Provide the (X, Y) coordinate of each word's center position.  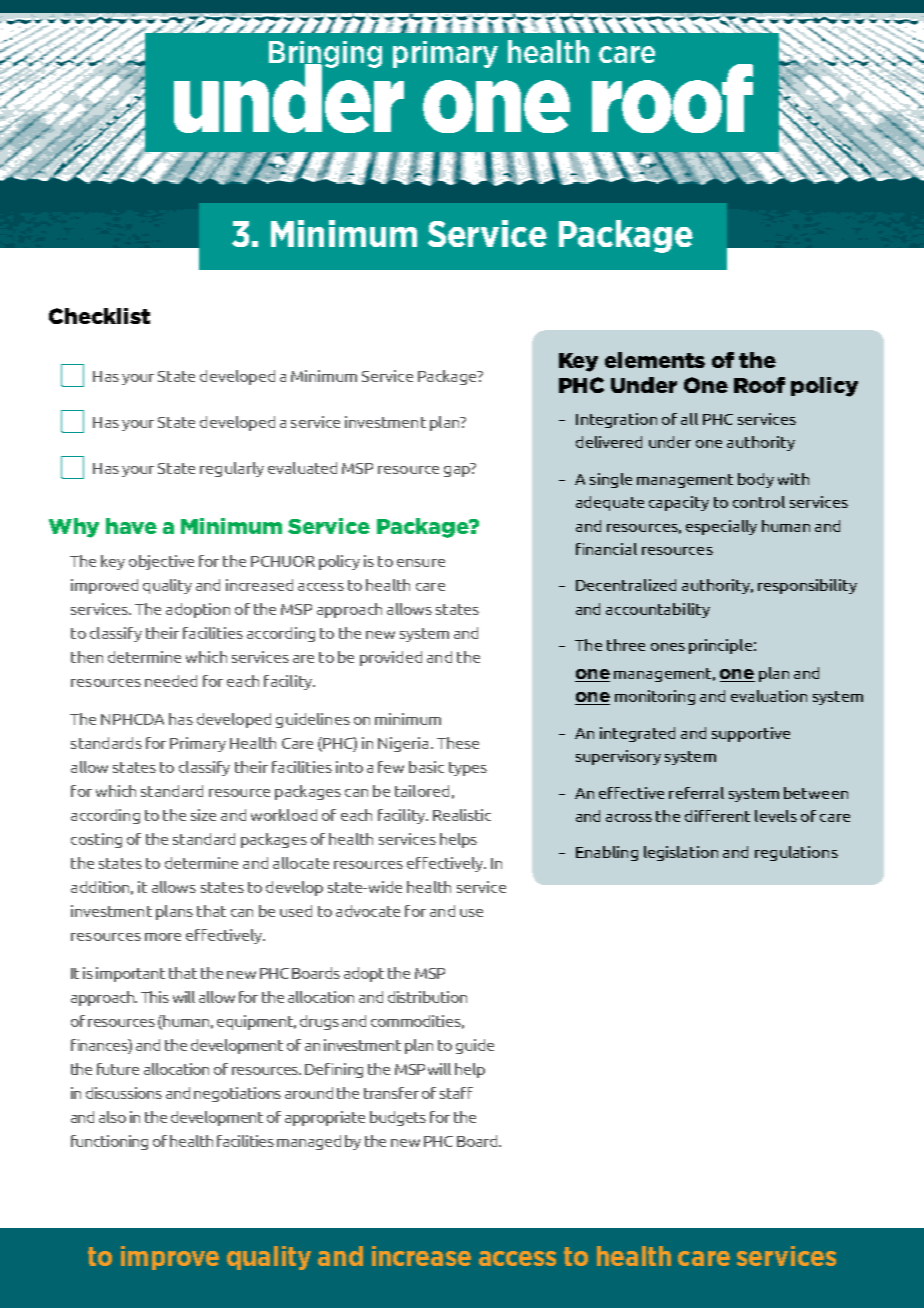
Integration (616, 420)
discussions (124, 1093)
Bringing (325, 55)
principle (720, 646)
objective (161, 562)
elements (655, 360)
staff (456, 1093)
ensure (421, 563)
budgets (398, 1118)
